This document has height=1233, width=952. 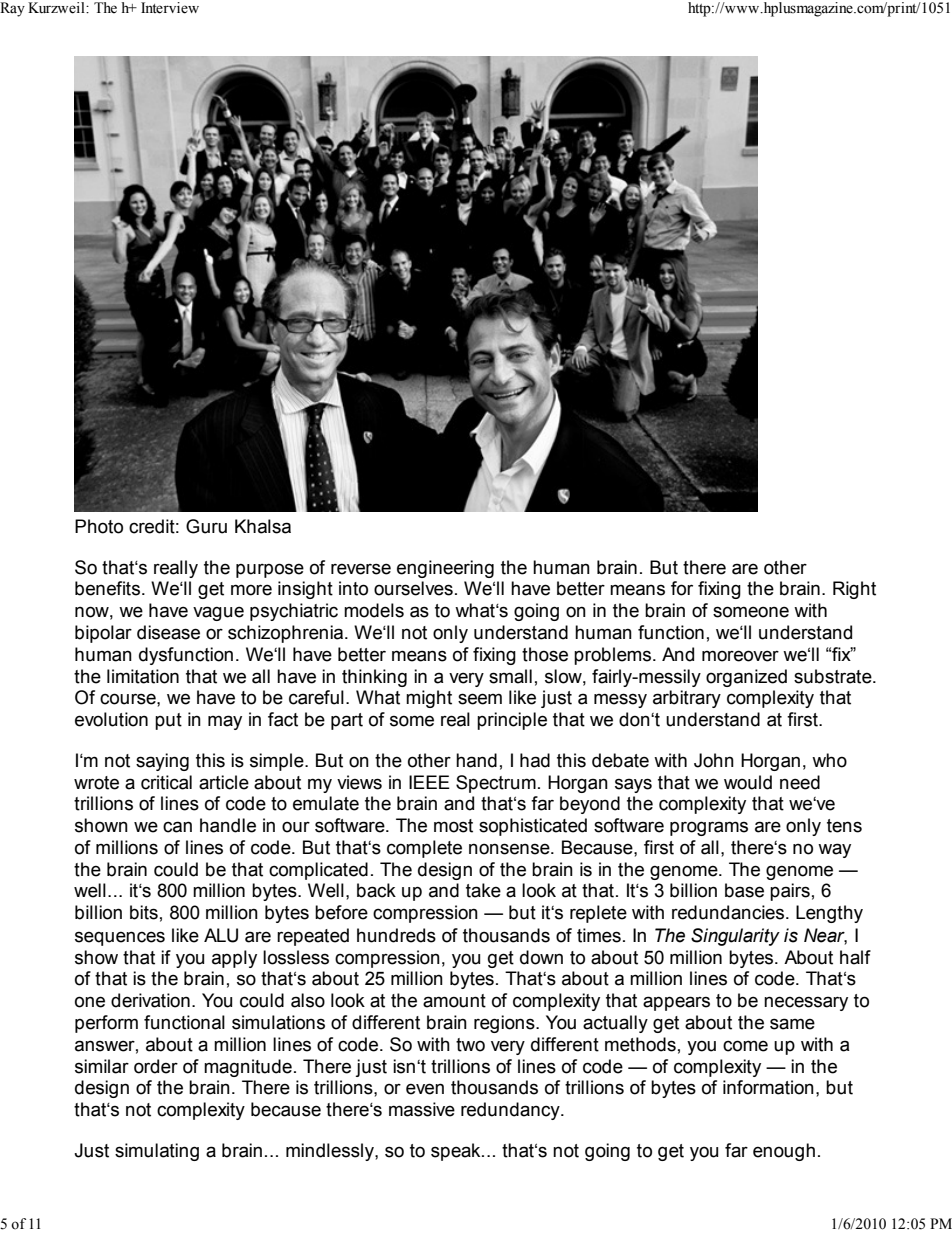 What do you see at coordinates (12, 9) in the document?
I see `Ray` at bounding box center [12, 9].
